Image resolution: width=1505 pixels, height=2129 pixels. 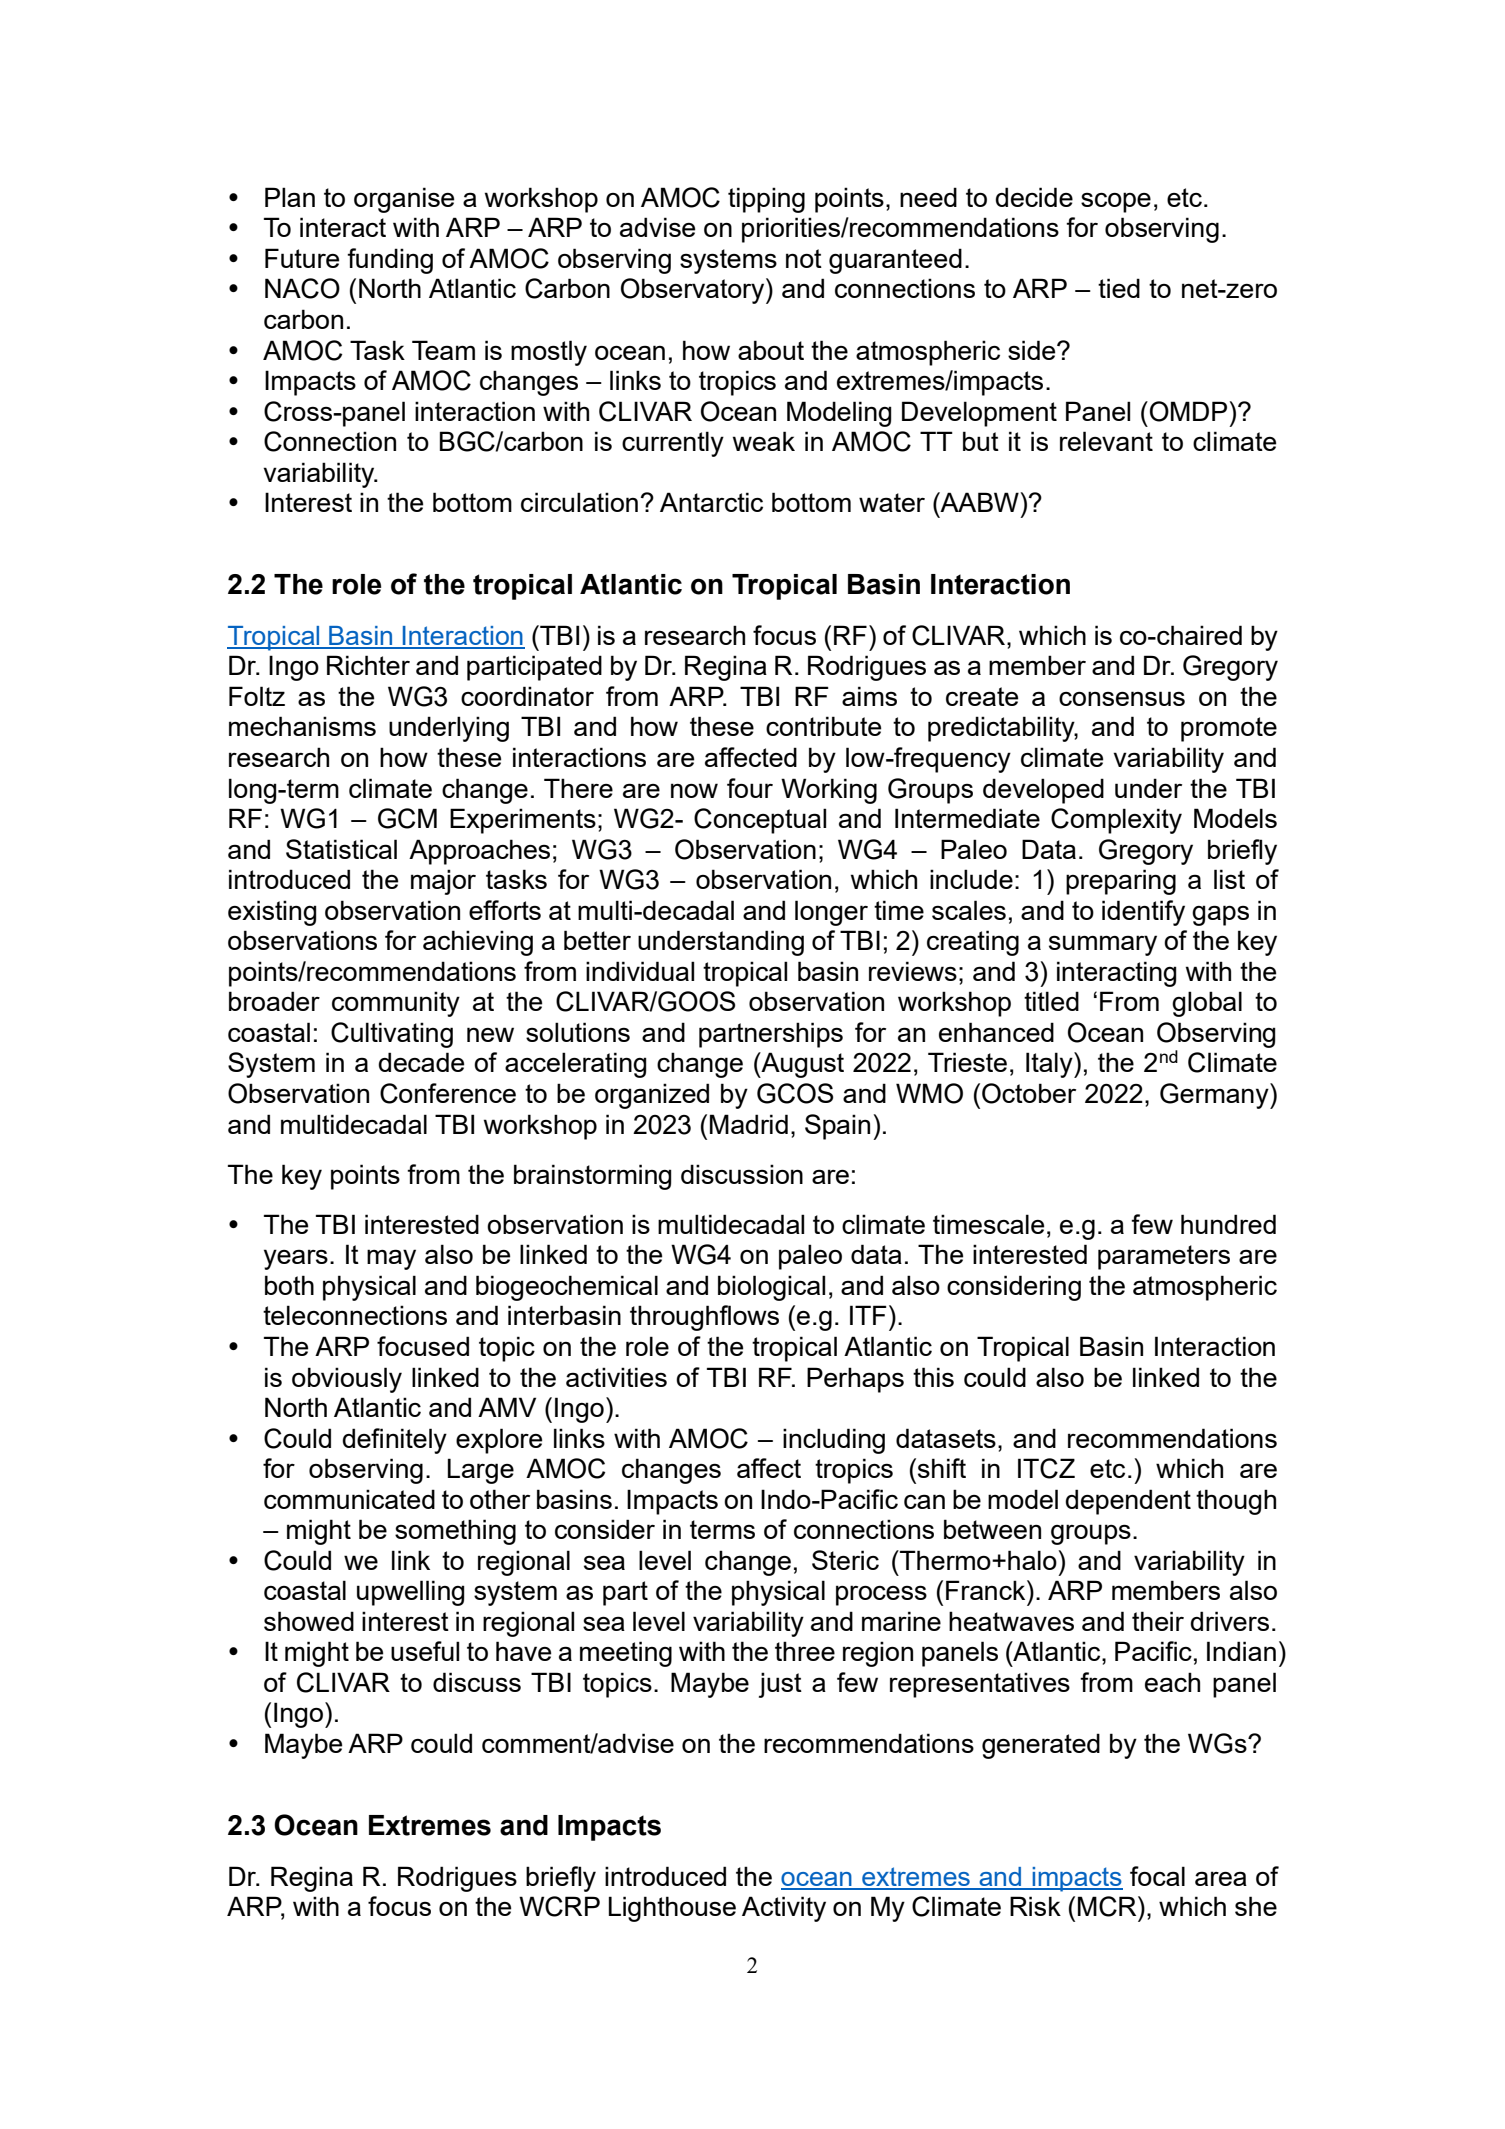 What do you see at coordinates (784, 1909) in the image?
I see `Activity` at bounding box center [784, 1909].
